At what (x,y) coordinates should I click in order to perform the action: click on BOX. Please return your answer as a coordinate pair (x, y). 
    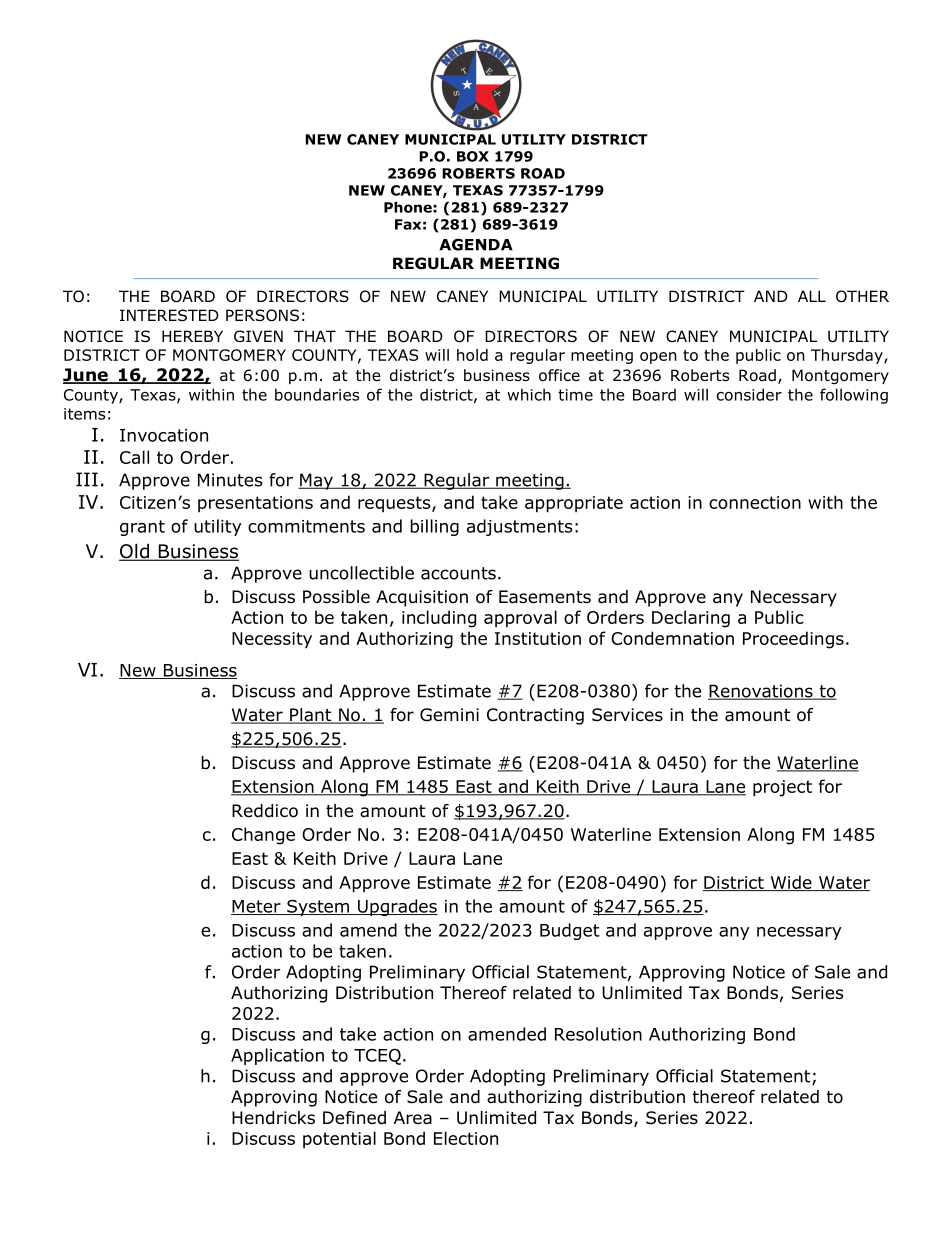
    Looking at the image, I should click on (473, 156).
